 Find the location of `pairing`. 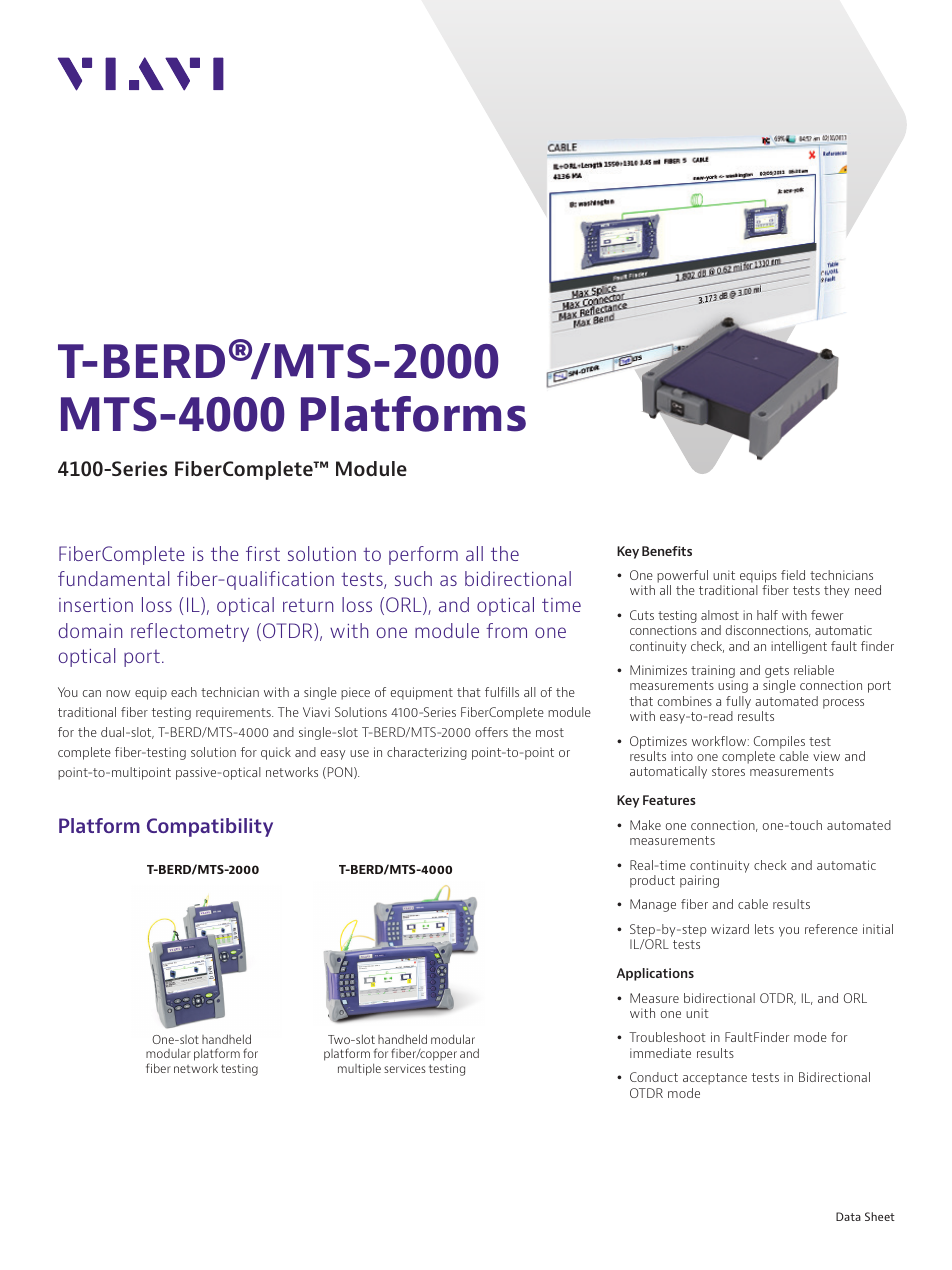

pairing is located at coordinates (699, 881).
